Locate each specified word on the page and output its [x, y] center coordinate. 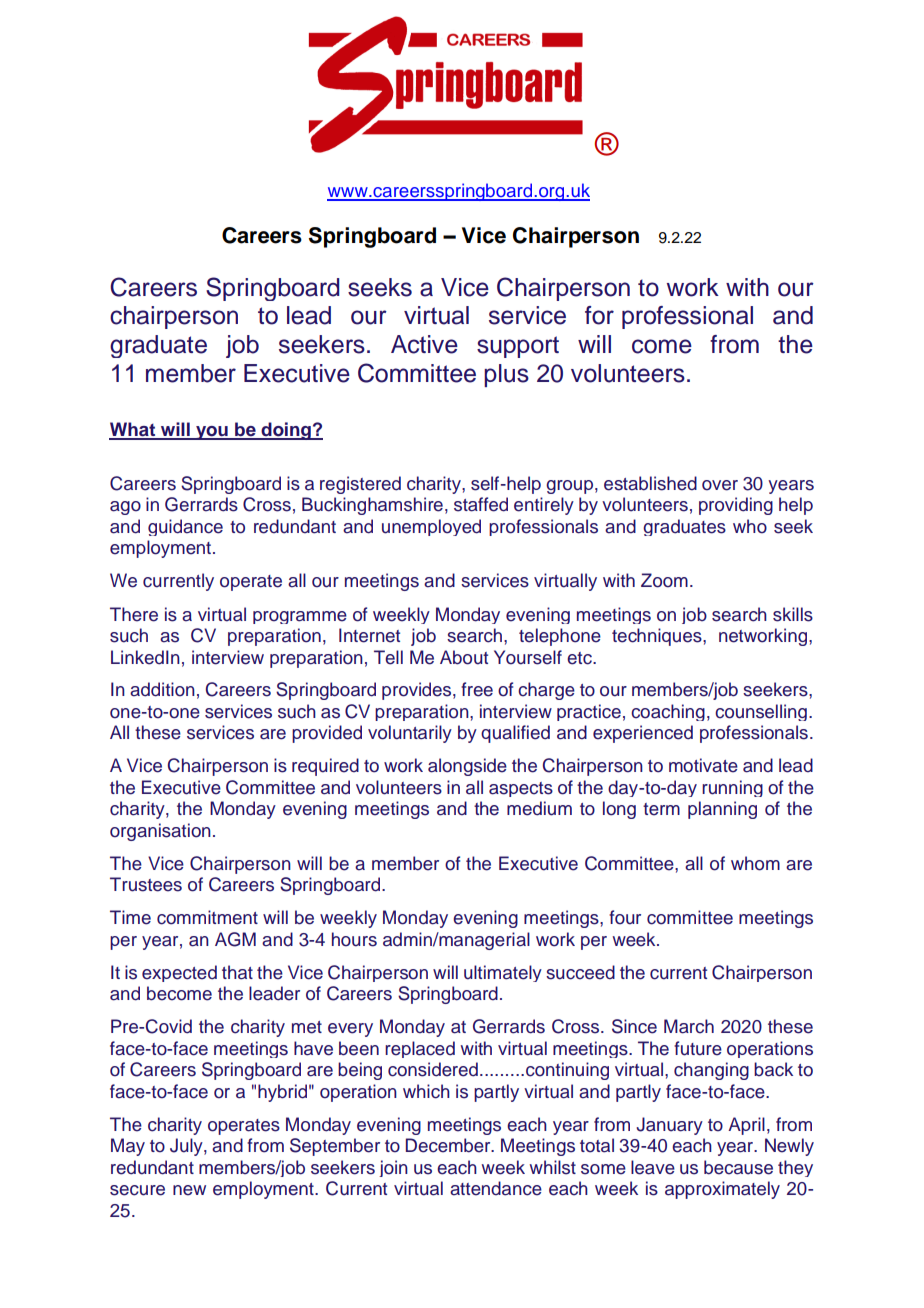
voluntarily [410, 734]
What [133, 430]
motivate [703, 765]
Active [424, 344]
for [599, 315]
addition [162, 689]
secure [137, 1190]
